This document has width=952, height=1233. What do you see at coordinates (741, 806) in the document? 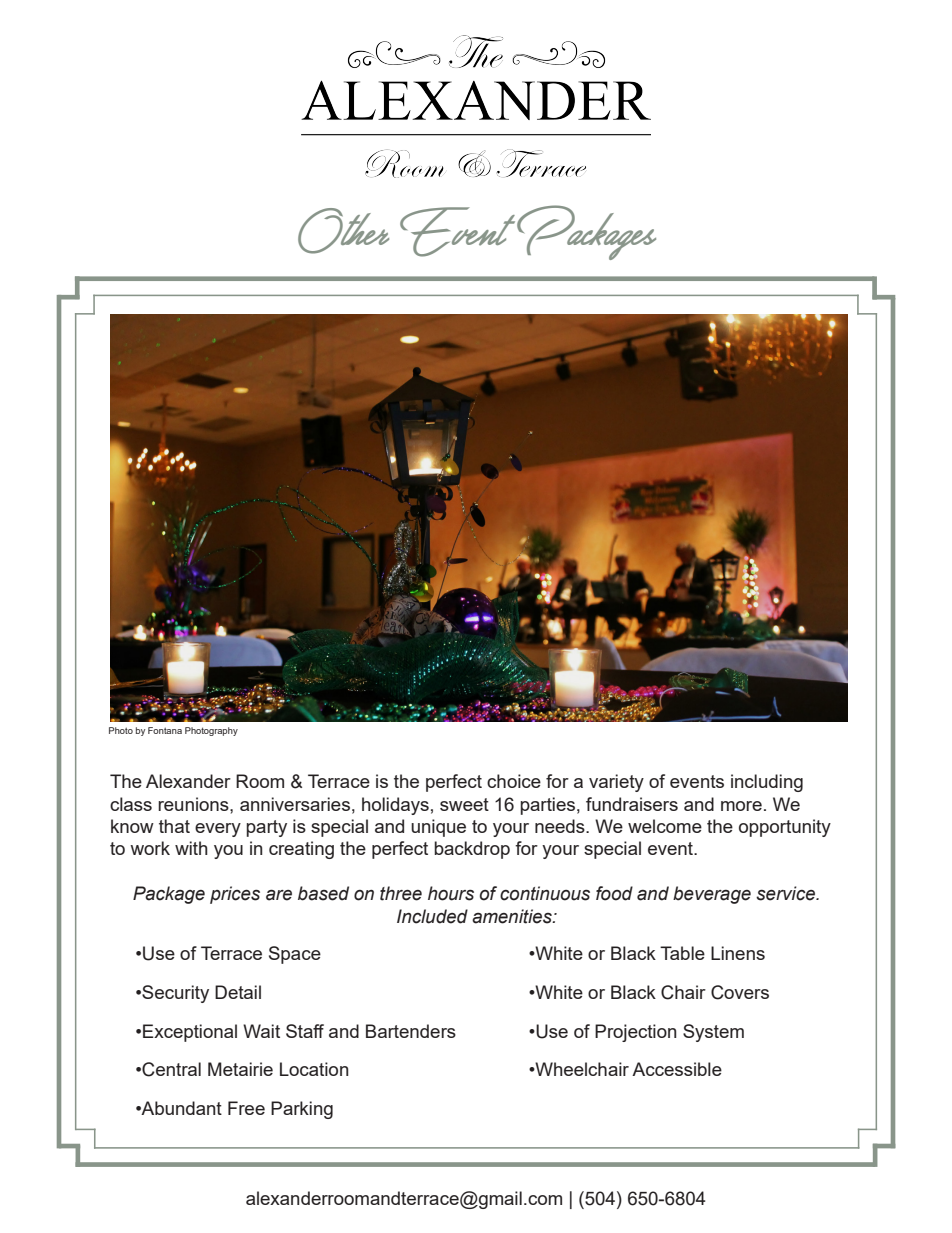
I see `more` at bounding box center [741, 806].
